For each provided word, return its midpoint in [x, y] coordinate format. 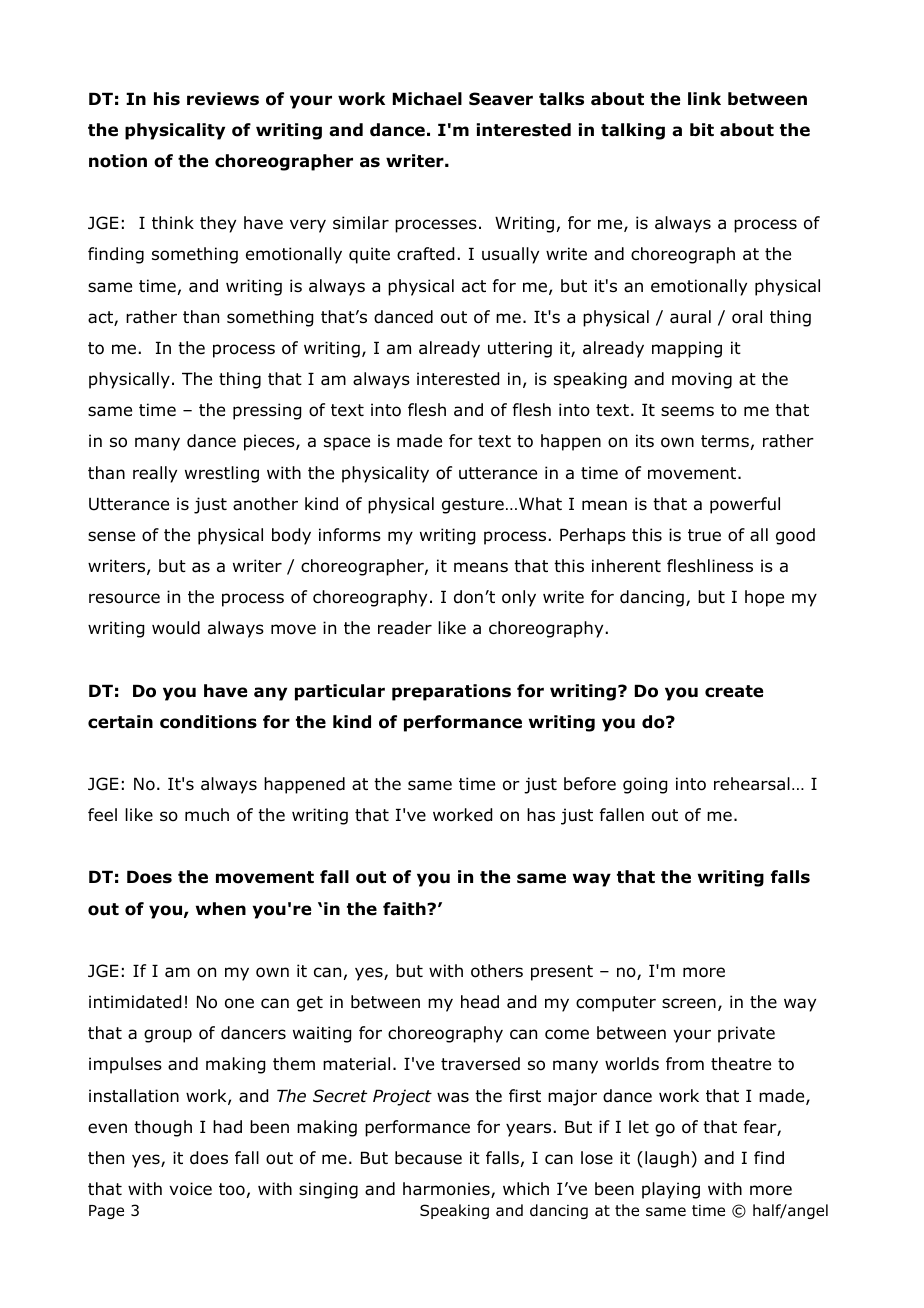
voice [190, 1189]
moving [702, 380]
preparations [451, 692]
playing [671, 1190]
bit [702, 129]
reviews [223, 99]
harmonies [447, 1190]
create [734, 691]
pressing [267, 411]
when [221, 909]
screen [689, 1003]
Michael [427, 99]
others [497, 971]
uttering [520, 349]
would [176, 628]
